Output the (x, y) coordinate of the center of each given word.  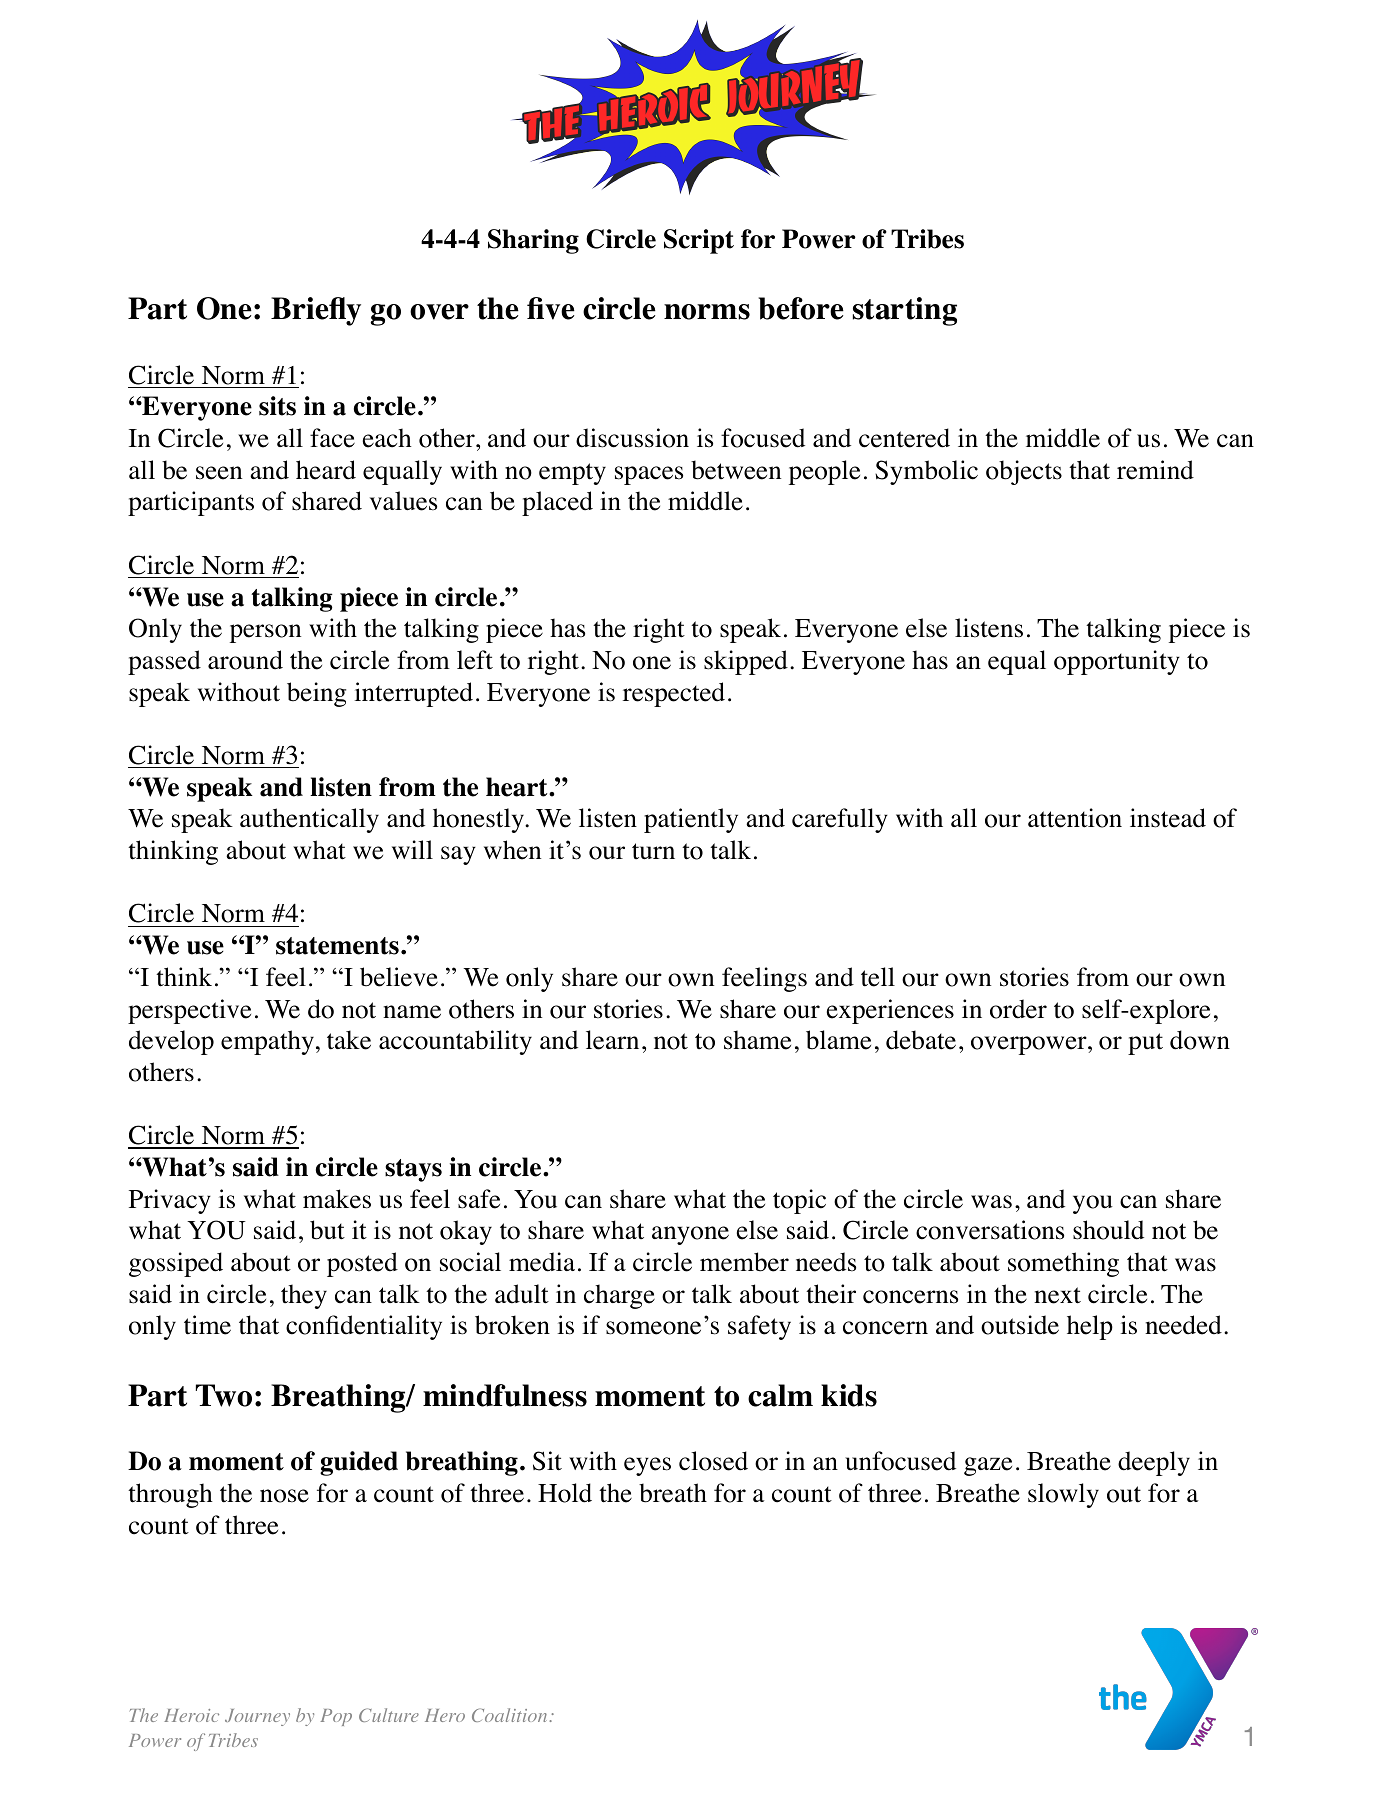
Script (699, 241)
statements (337, 946)
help (1090, 1327)
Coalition (509, 1715)
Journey (257, 1717)
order (1018, 1009)
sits (277, 406)
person (265, 633)
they (304, 1296)
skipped (746, 662)
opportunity (1117, 662)
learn (612, 1040)
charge (619, 1296)
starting (905, 311)
